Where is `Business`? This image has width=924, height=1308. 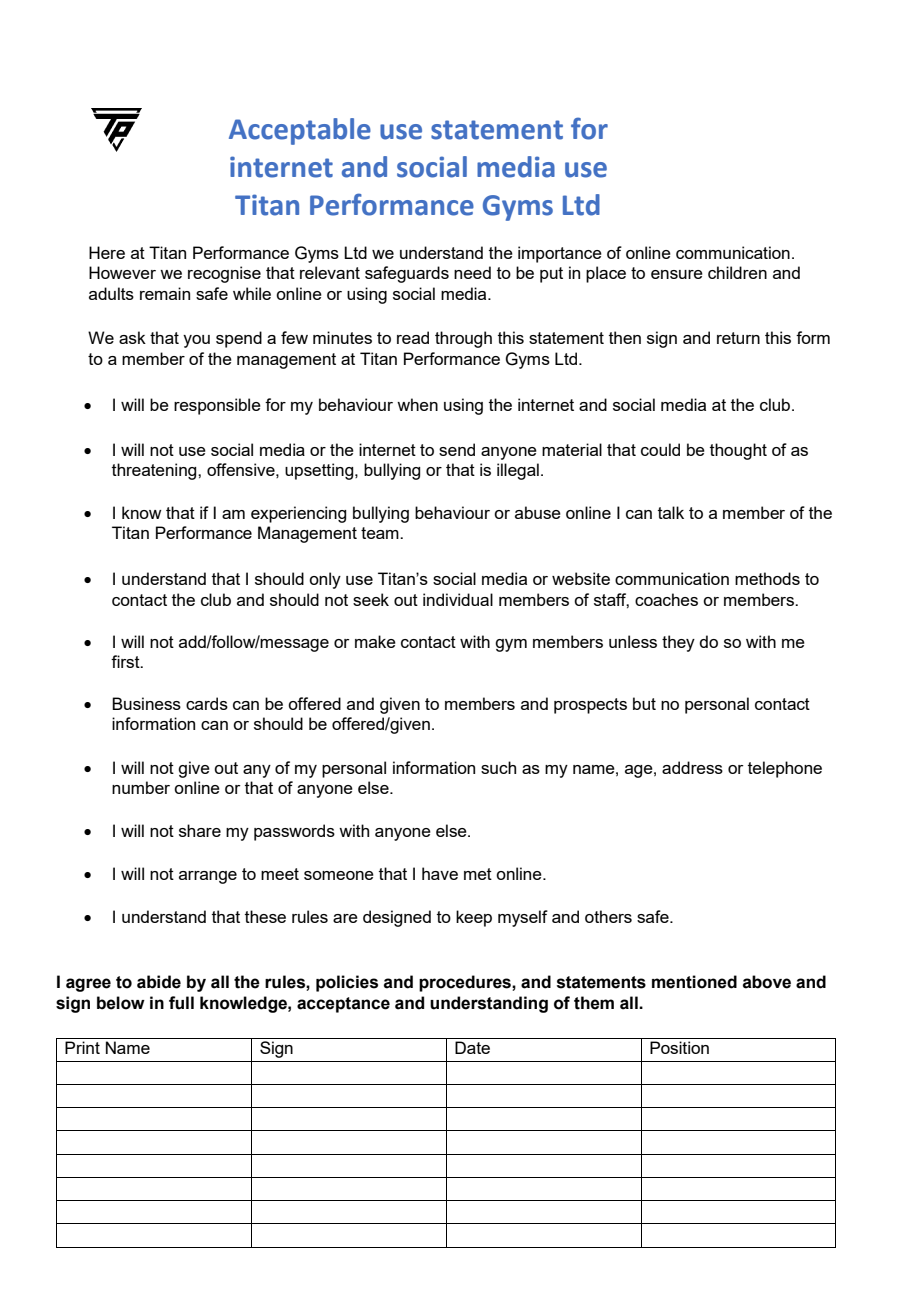 Business is located at coordinates (146, 703).
